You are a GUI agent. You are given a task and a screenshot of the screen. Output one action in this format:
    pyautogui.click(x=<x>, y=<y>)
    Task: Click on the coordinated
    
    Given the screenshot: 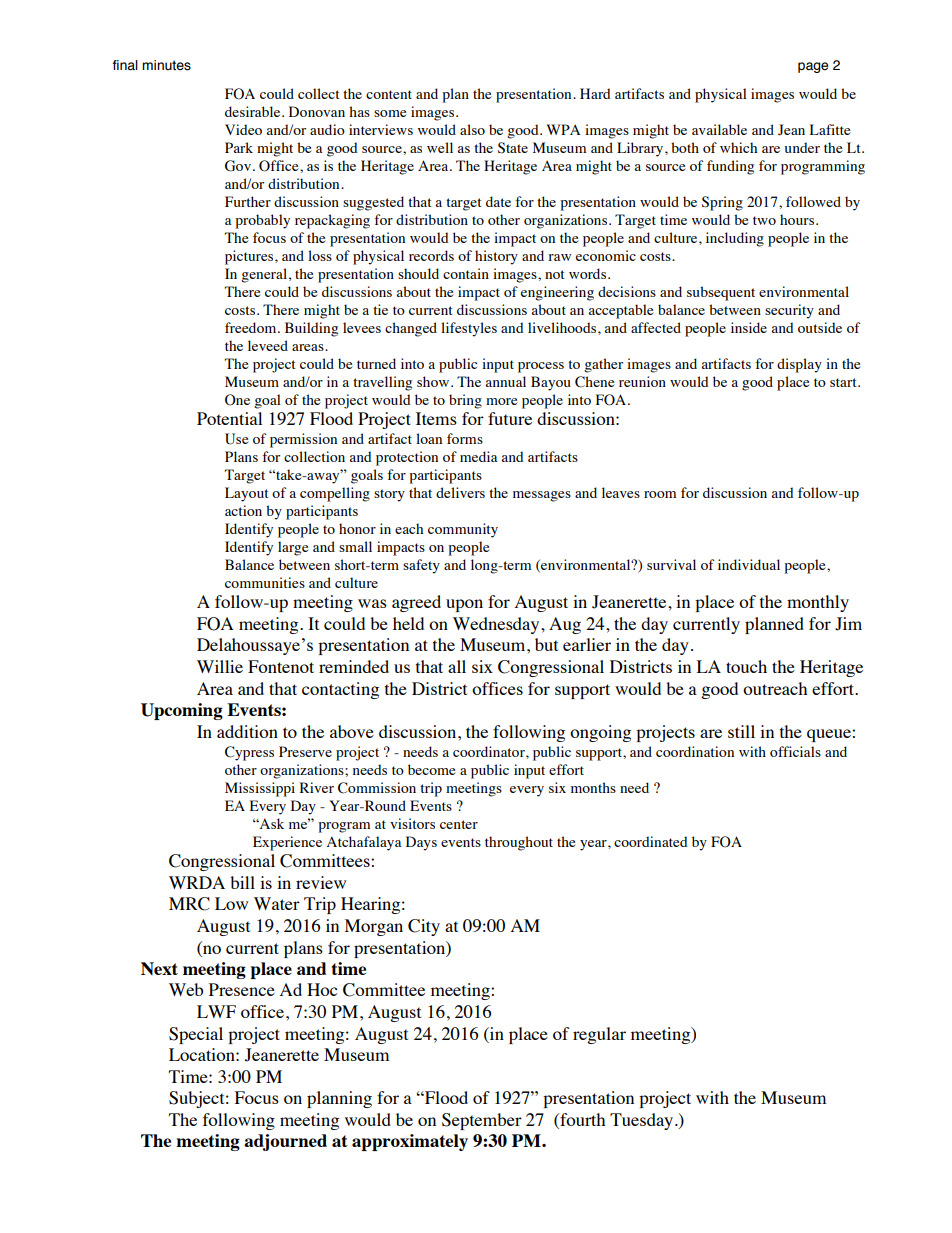 What is the action you would take?
    pyautogui.click(x=651, y=841)
